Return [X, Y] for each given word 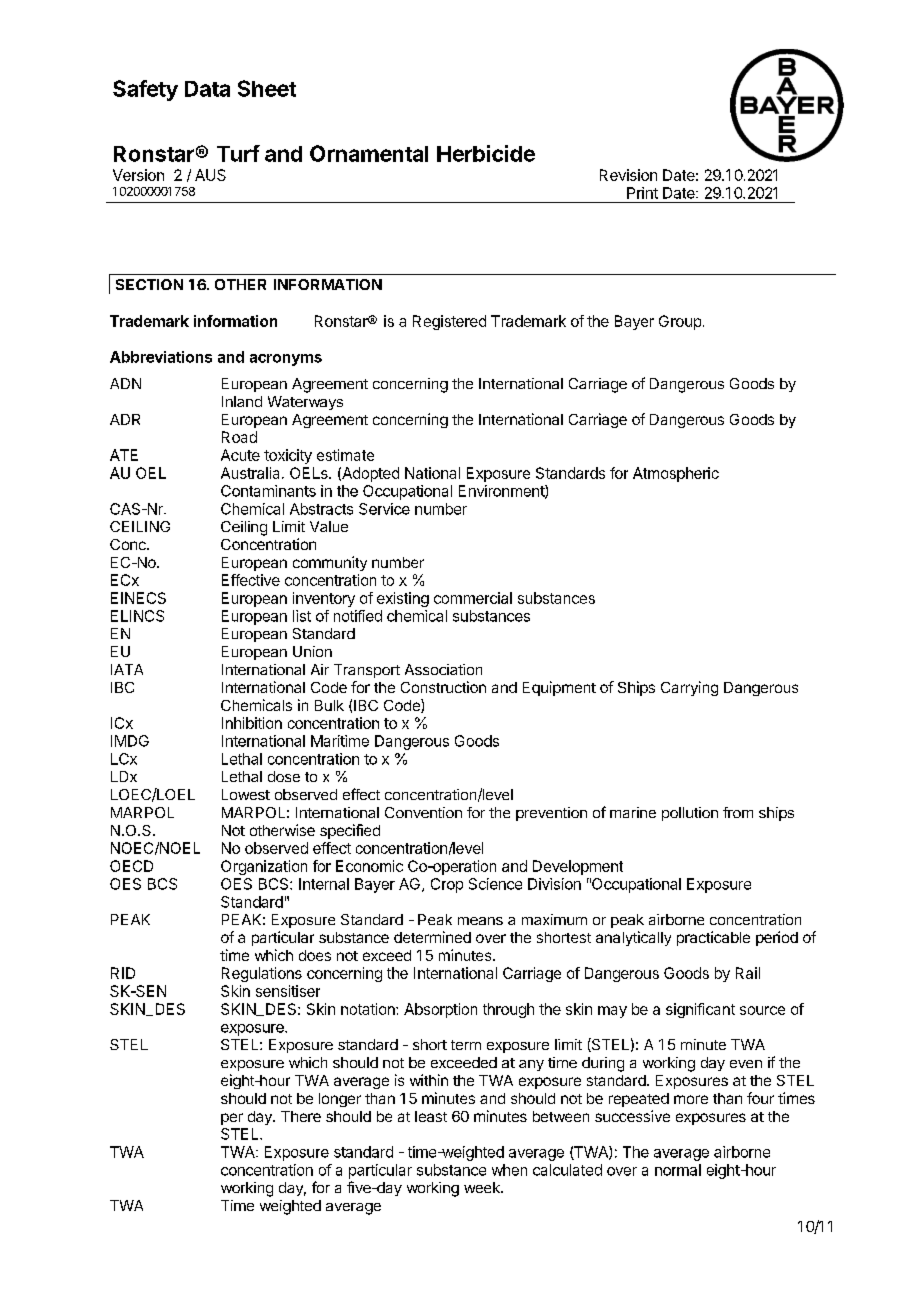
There [301, 1116]
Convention [423, 812]
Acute [240, 455]
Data [207, 89]
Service [384, 509]
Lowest [246, 794]
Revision [628, 175]
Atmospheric [676, 474]
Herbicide [486, 153]
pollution [690, 814]
